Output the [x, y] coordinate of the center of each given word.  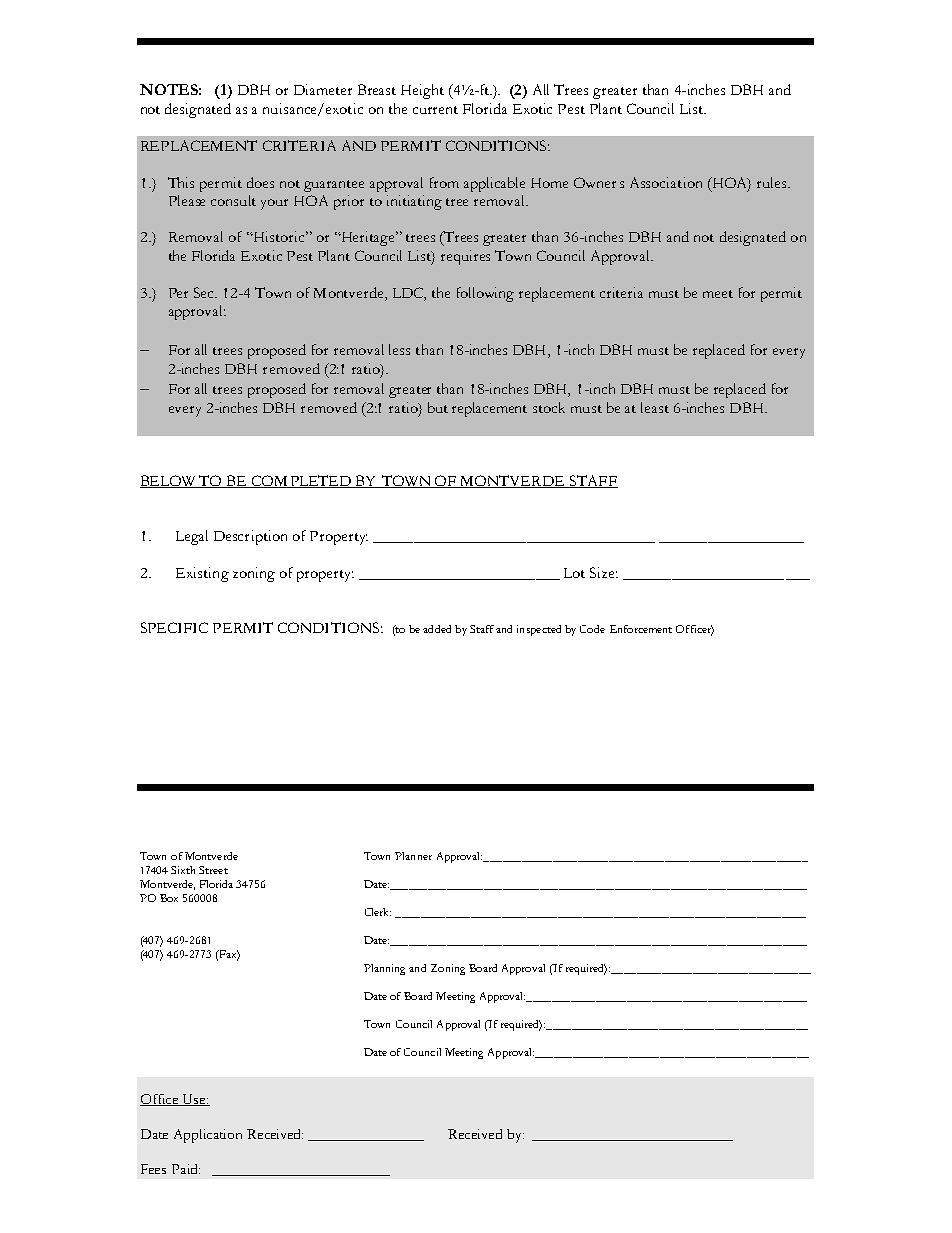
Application [208, 1136]
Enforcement [641, 629]
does [260, 182]
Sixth [183, 870]
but [438, 407]
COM [269, 481]
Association [666, 182]
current [435, 110]
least [655, 407]
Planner [413, 856]
